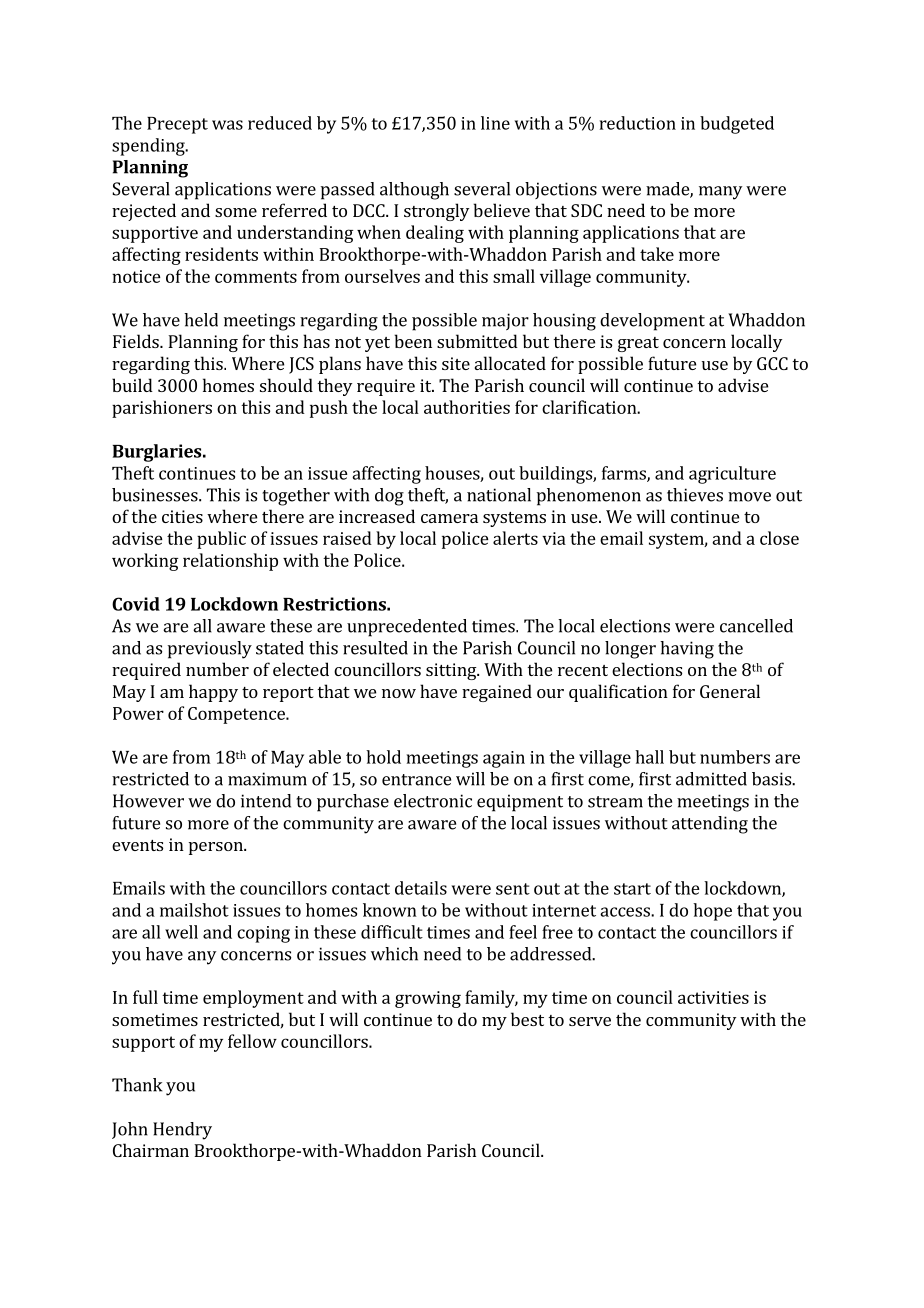 Image resolution: width=924 pixels, height=1308 pixels. I want to click on thieves, so click(695, 495).
